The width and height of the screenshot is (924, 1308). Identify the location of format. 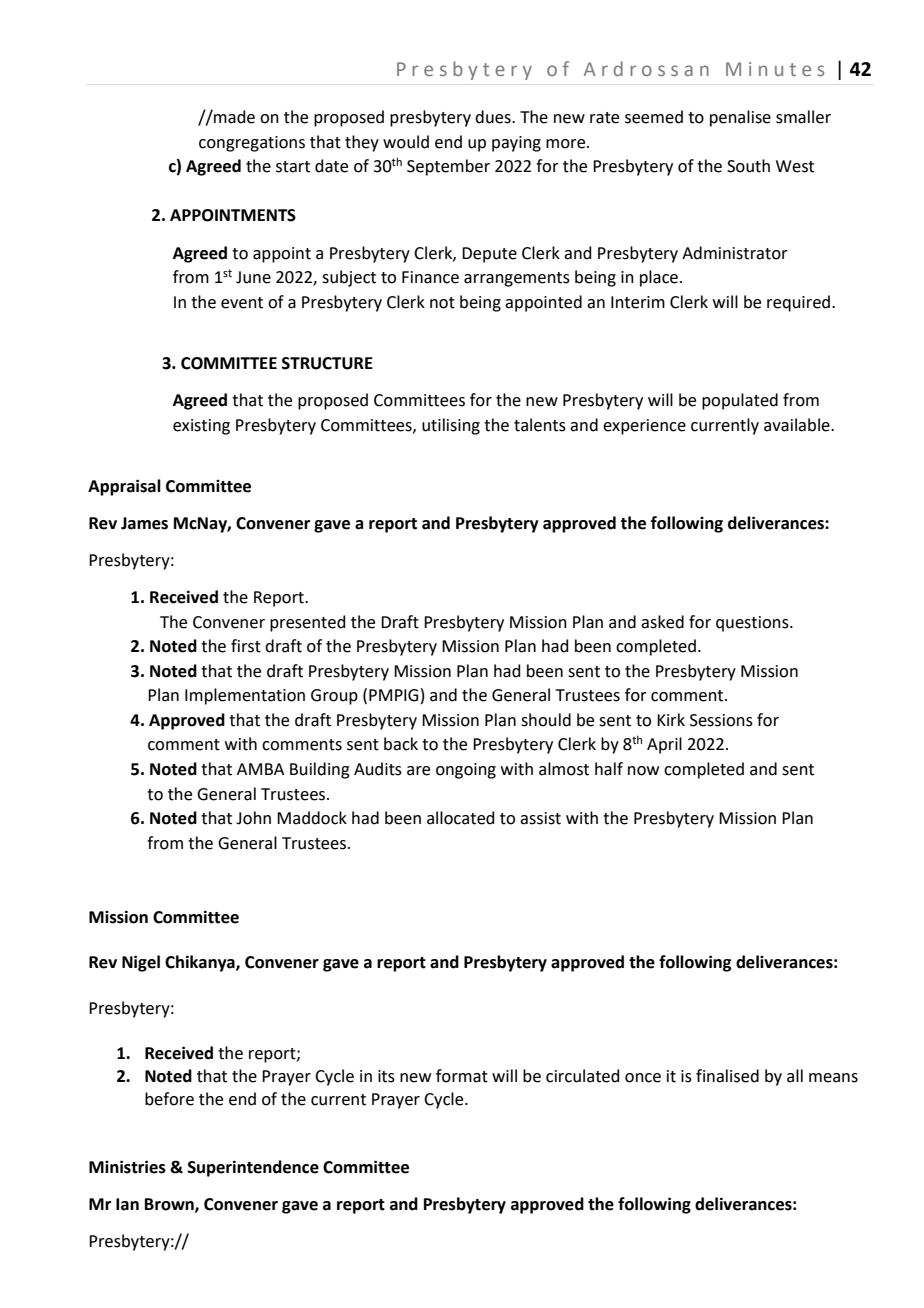
(462, 1076).
